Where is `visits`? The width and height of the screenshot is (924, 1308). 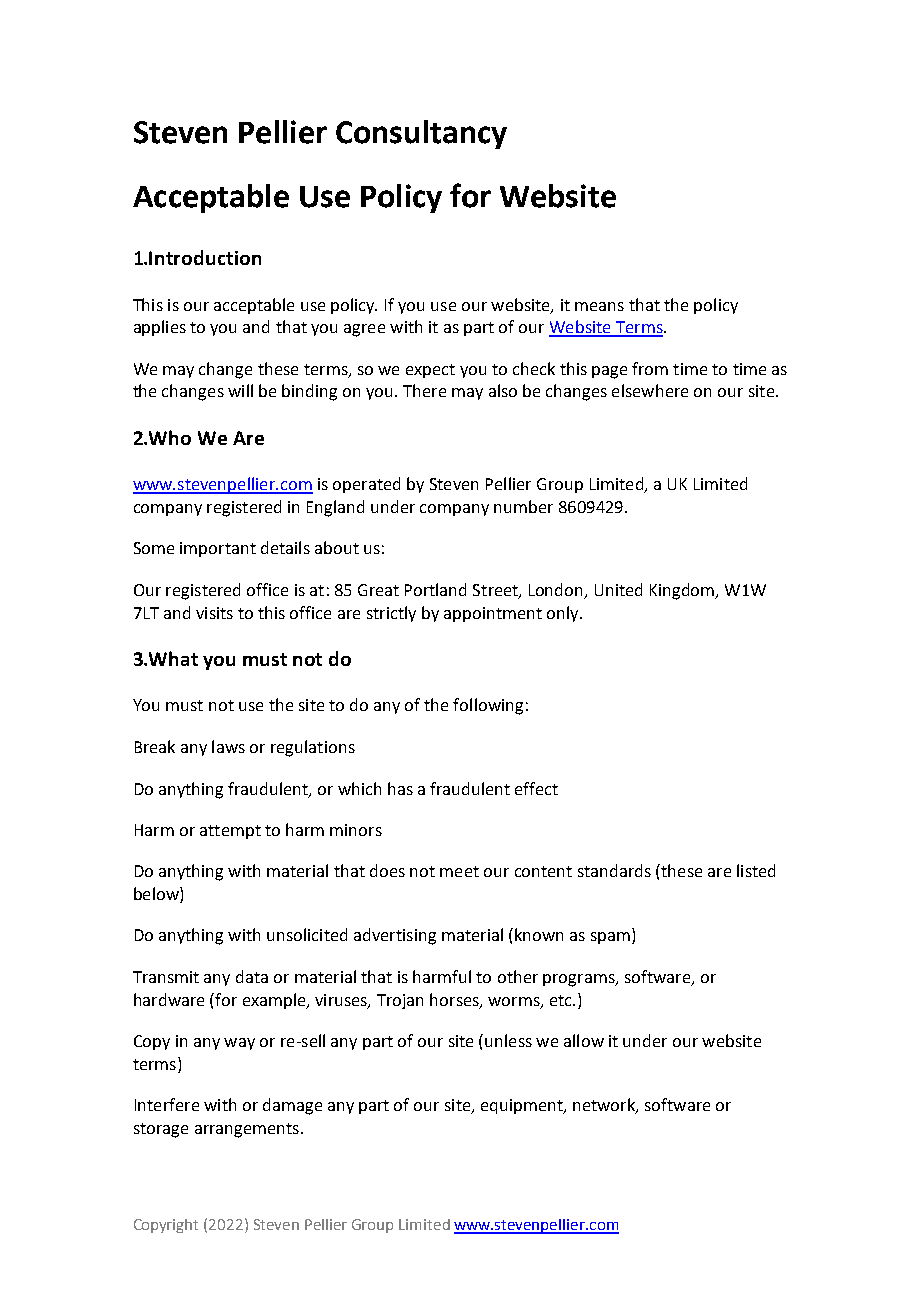 visits is located at coordinates (214, 613).
